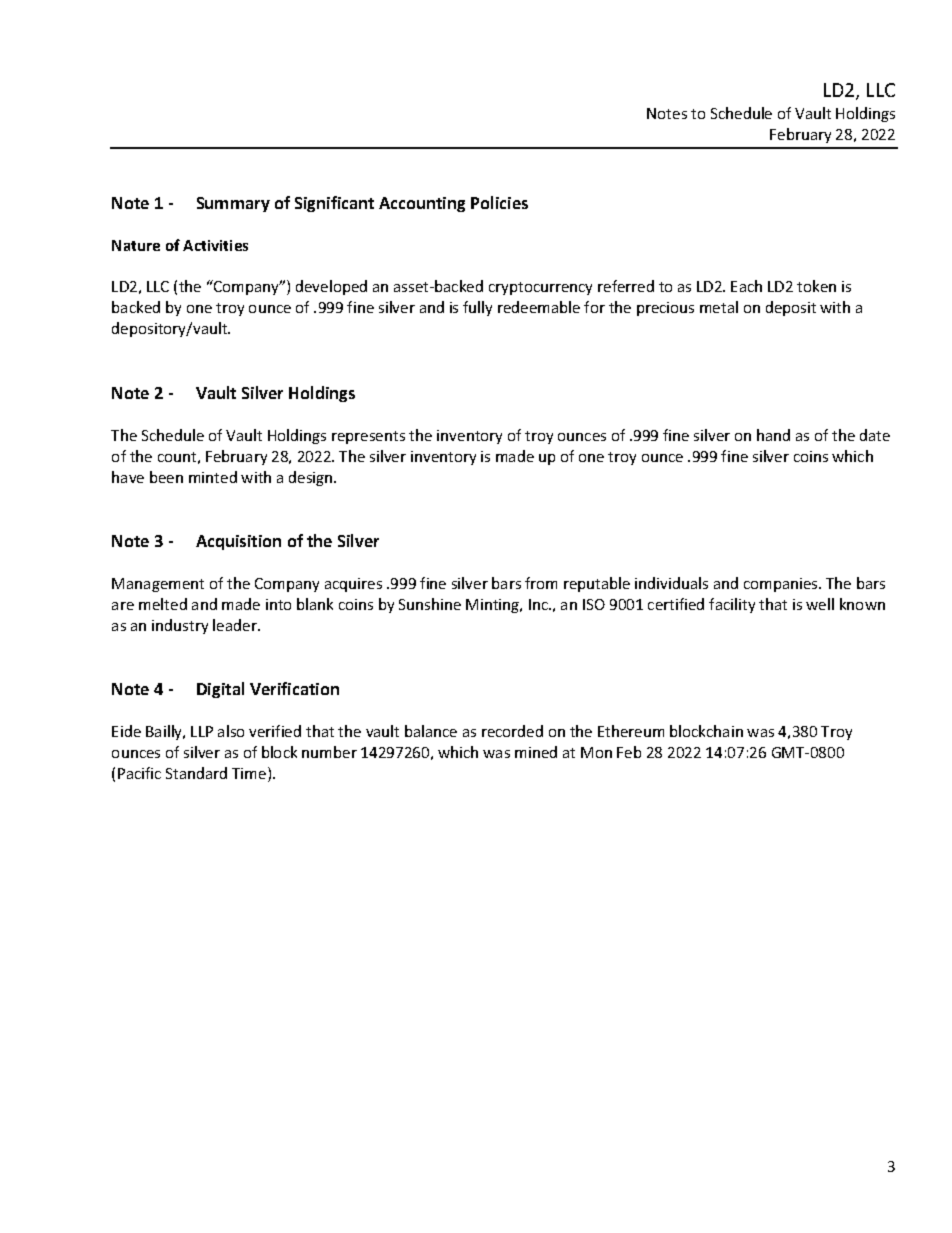 The height and width of the screenshot is (1233, 952). What do you see at coordinates (213, 477) in the screenshot?
I see `minted` at bounding box center [213, 477].
